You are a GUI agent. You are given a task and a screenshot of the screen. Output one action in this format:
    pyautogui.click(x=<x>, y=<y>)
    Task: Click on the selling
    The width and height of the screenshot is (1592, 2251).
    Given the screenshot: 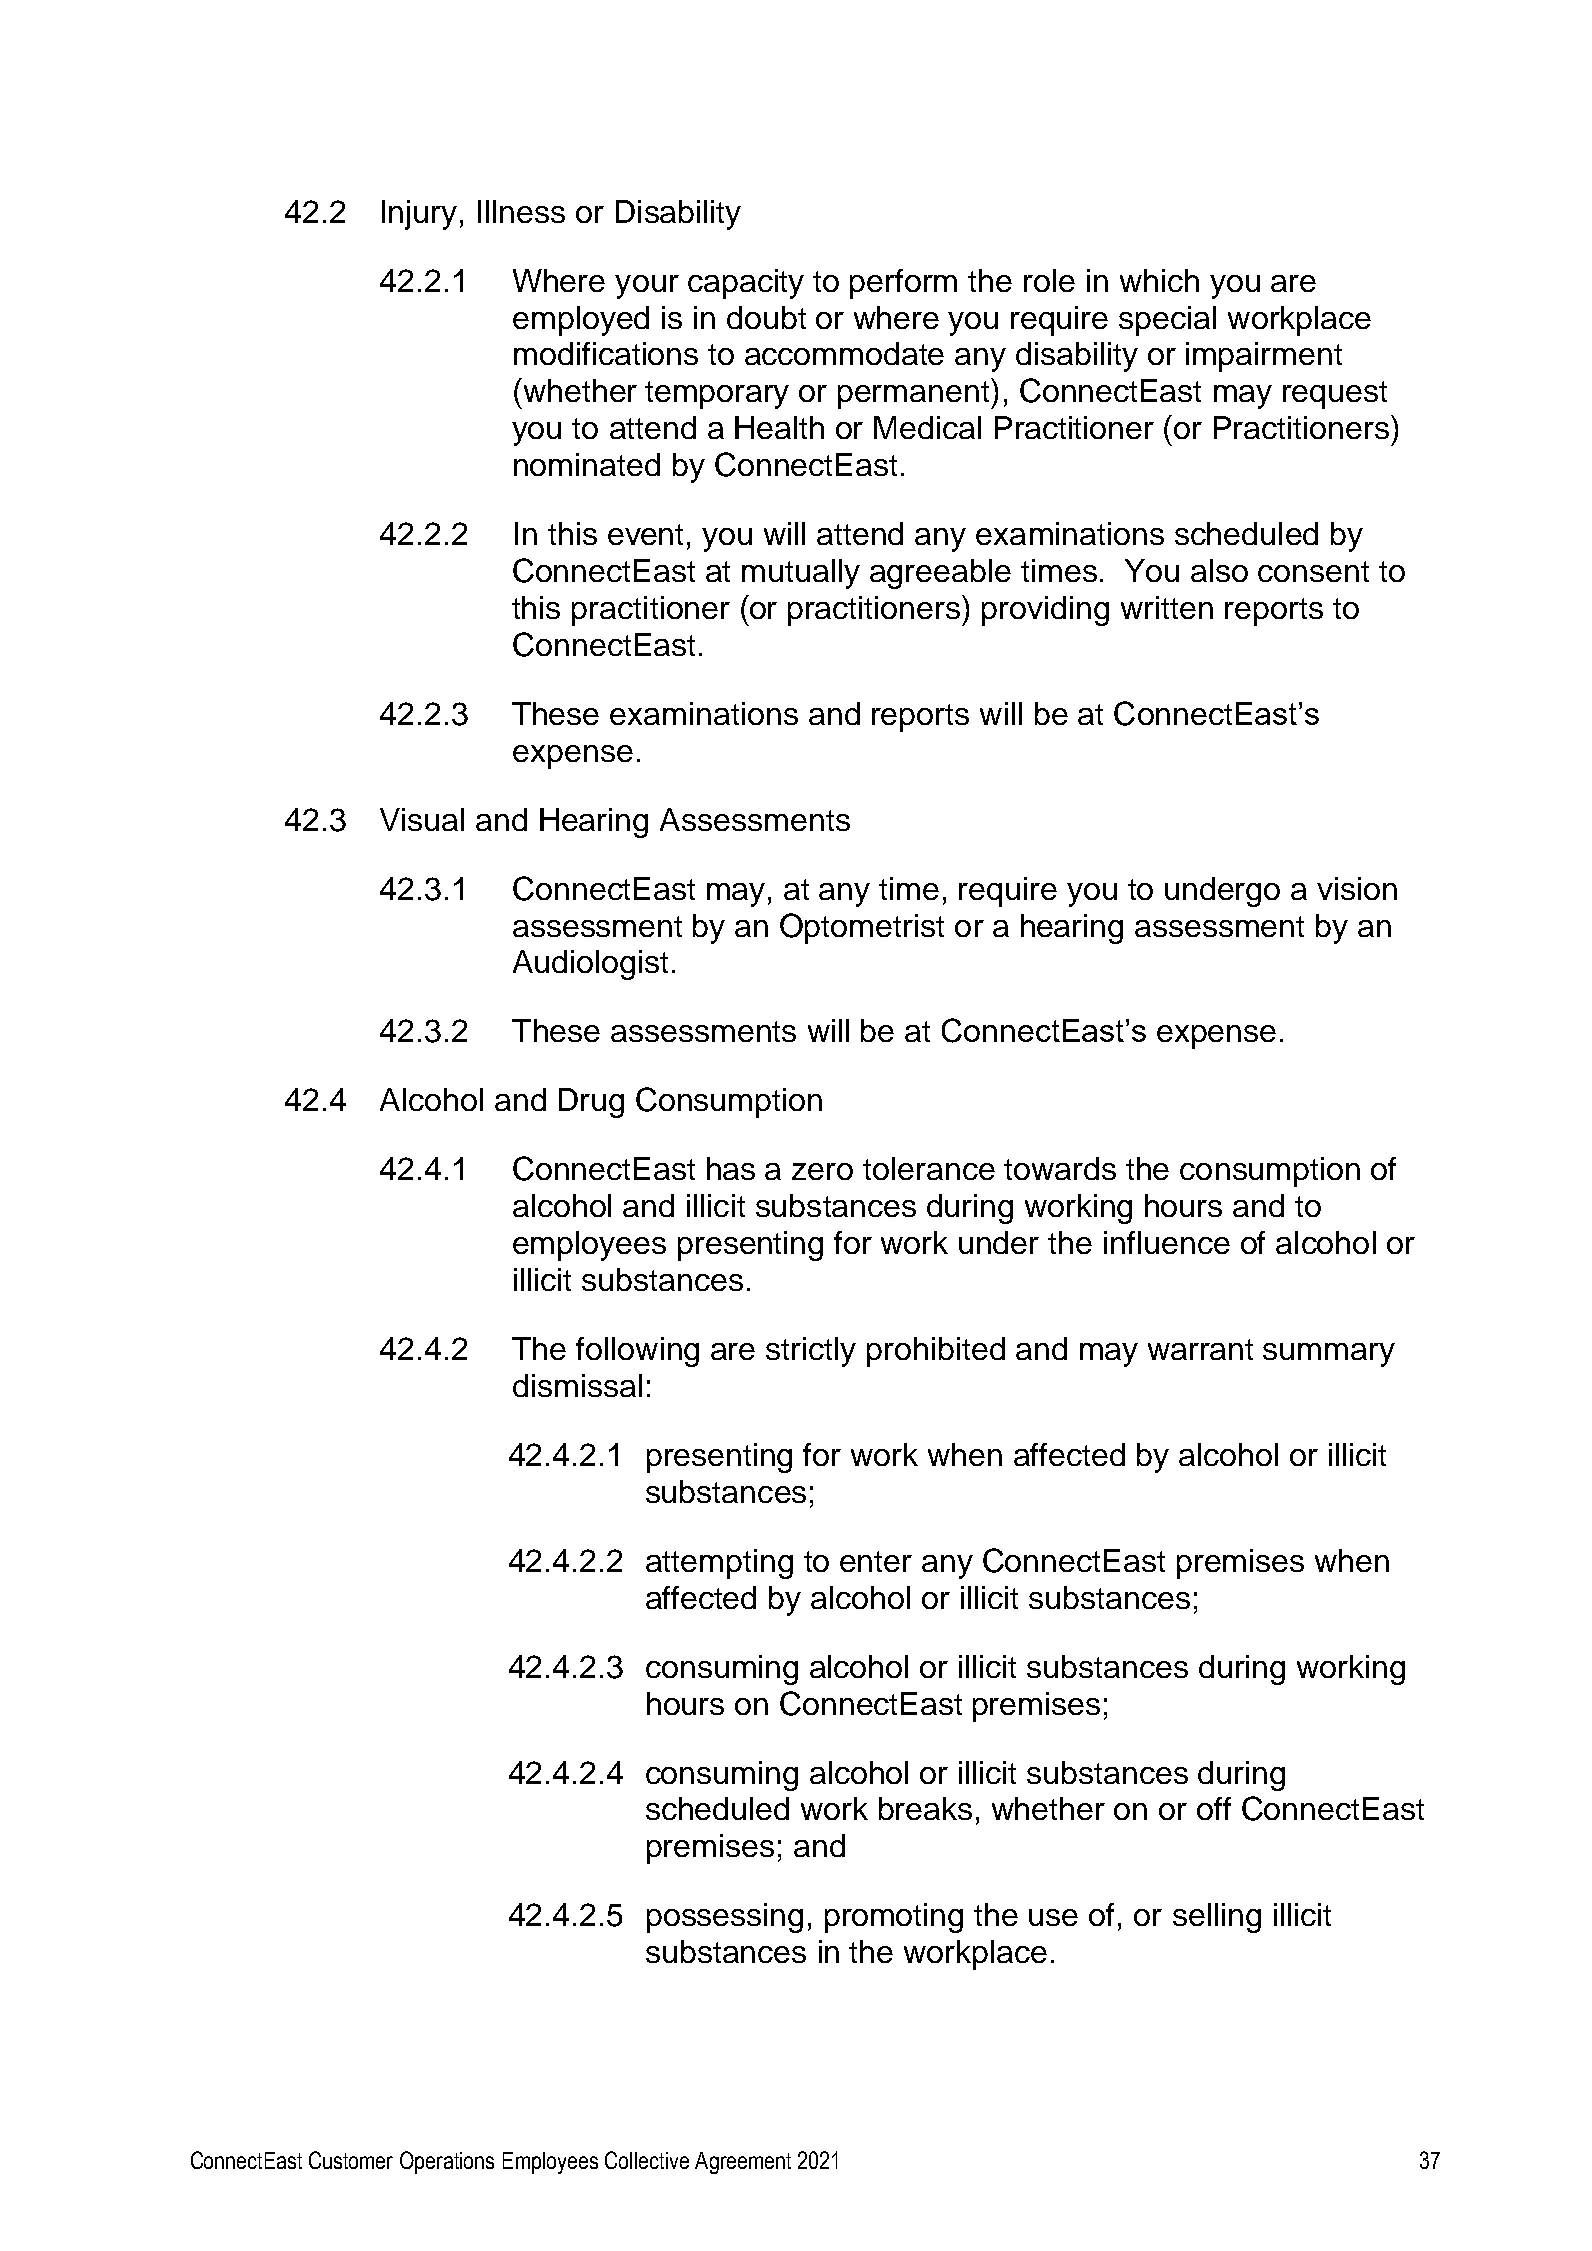 What is the action you would take?
    pyautogui.click(x=1217, y=1918)
